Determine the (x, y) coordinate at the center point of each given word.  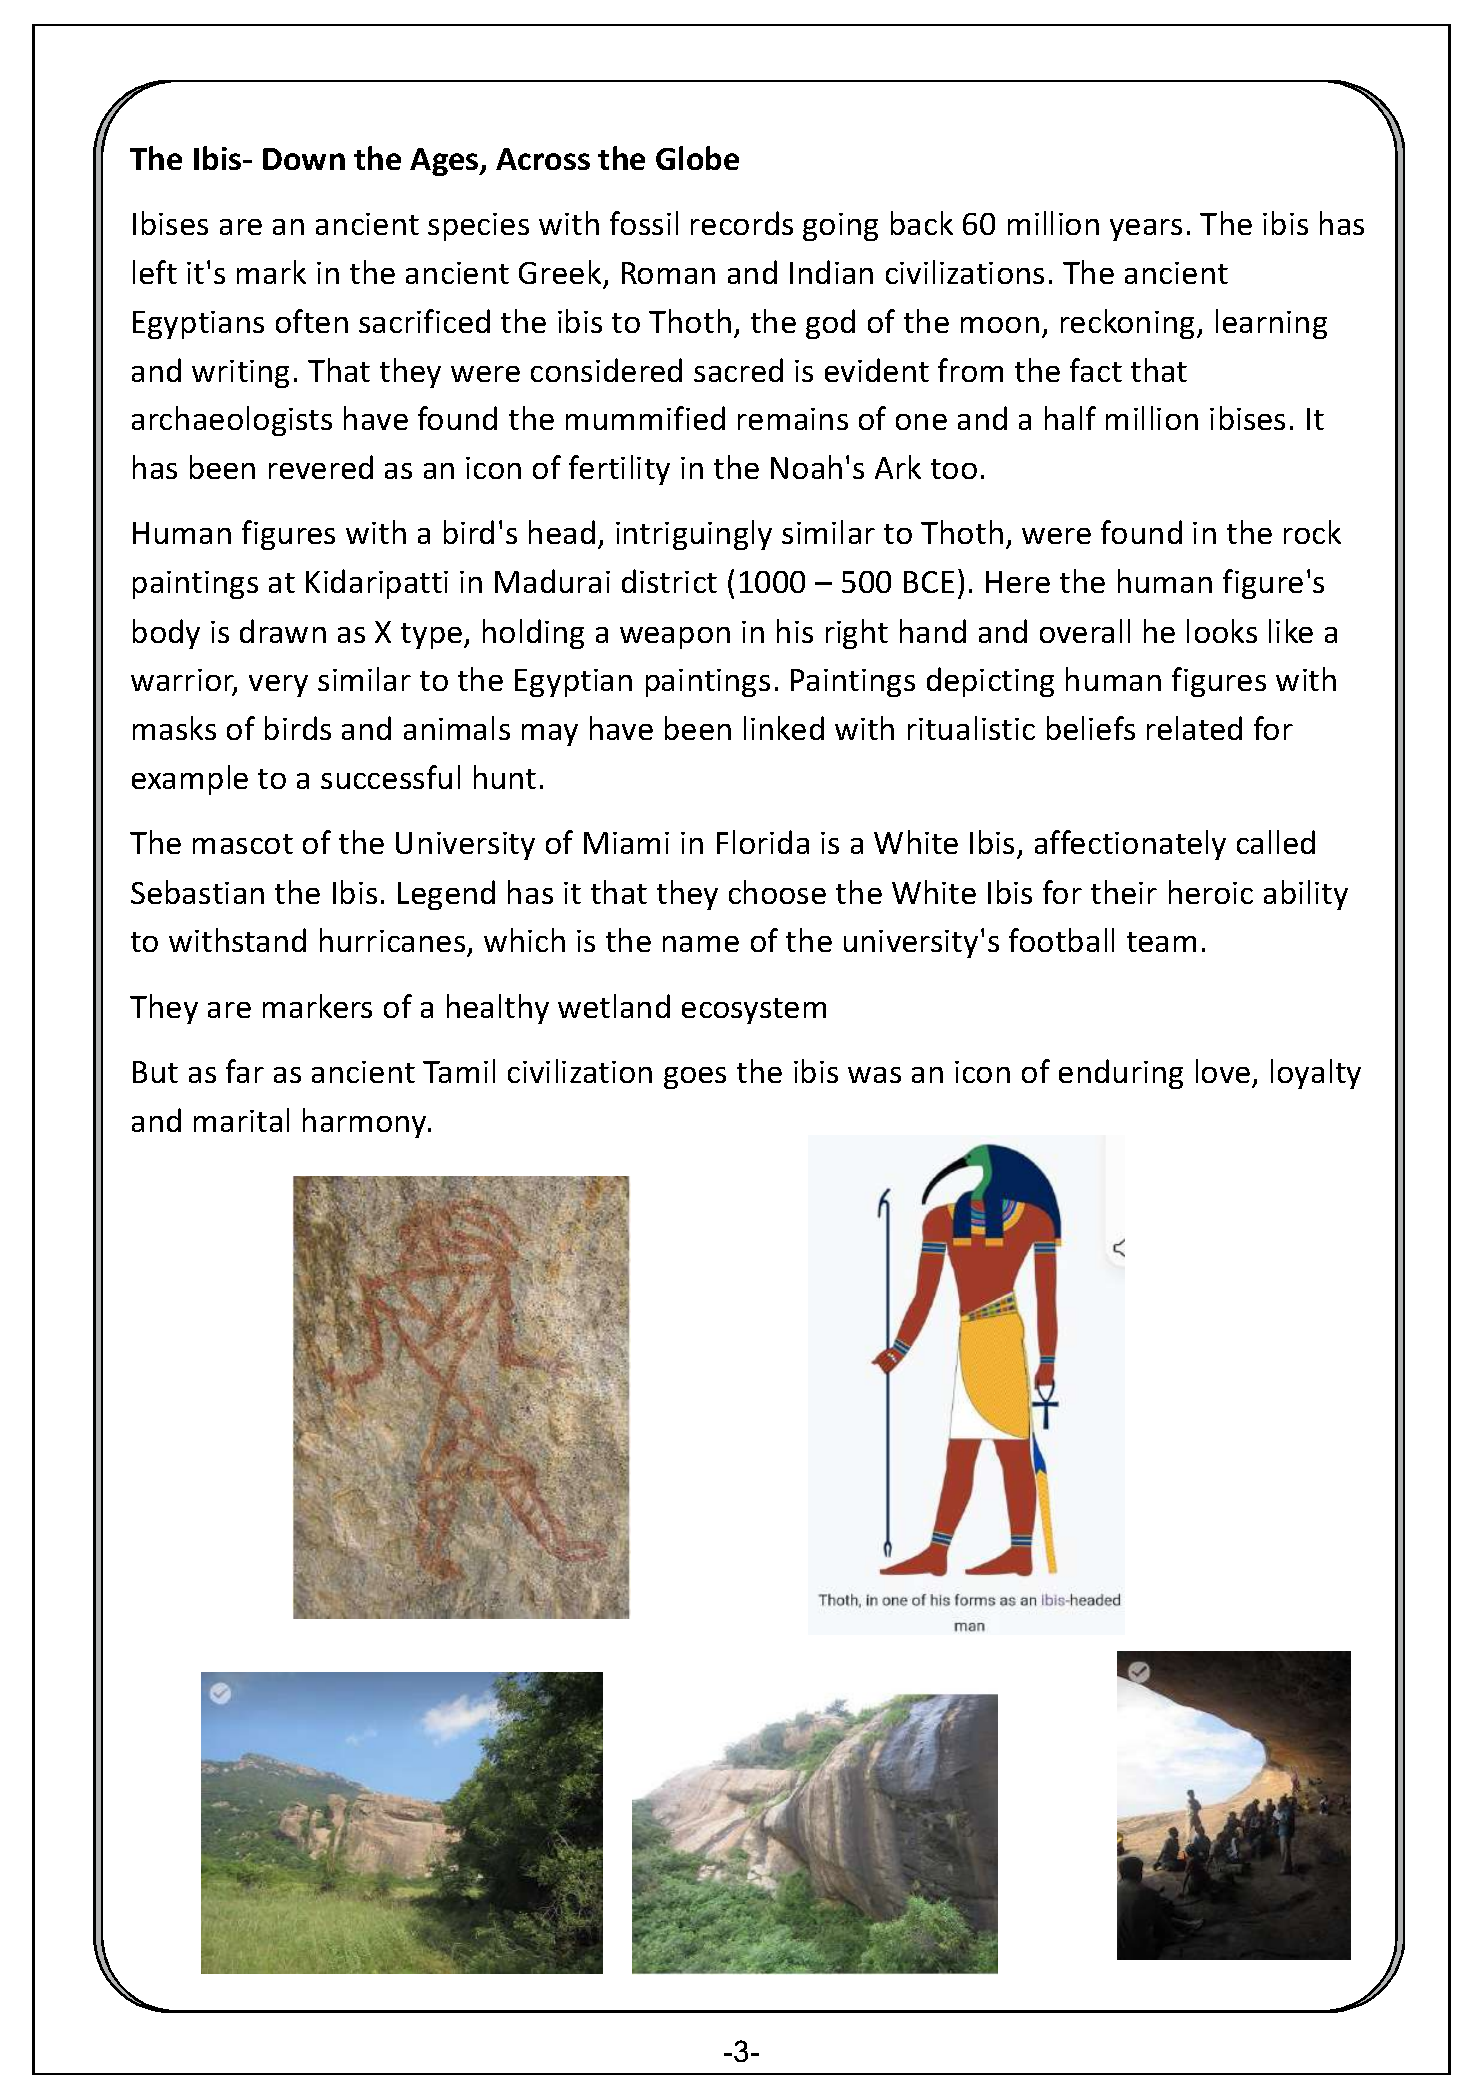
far (245, 1071)
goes (695, 1078)
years (1146, 230)
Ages (445, 162)
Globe (697, 158)
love (1223, 1071)
